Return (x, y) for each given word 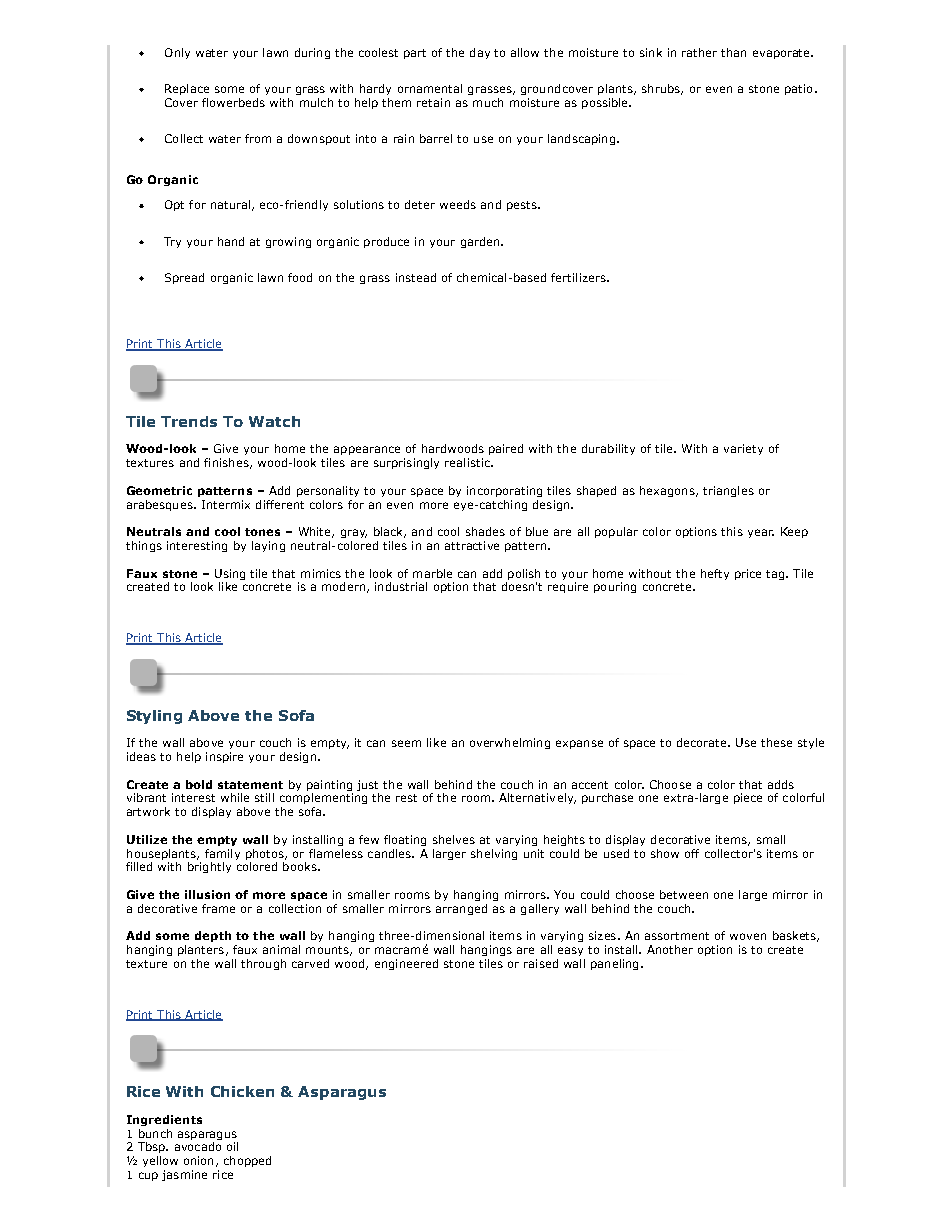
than (733, 52)
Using (230, 574)
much (488, 102)
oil (232, 1146)
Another (670, 949)
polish (524, 574)
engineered (406, 964)
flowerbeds (233, 102)
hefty (715, 574)
